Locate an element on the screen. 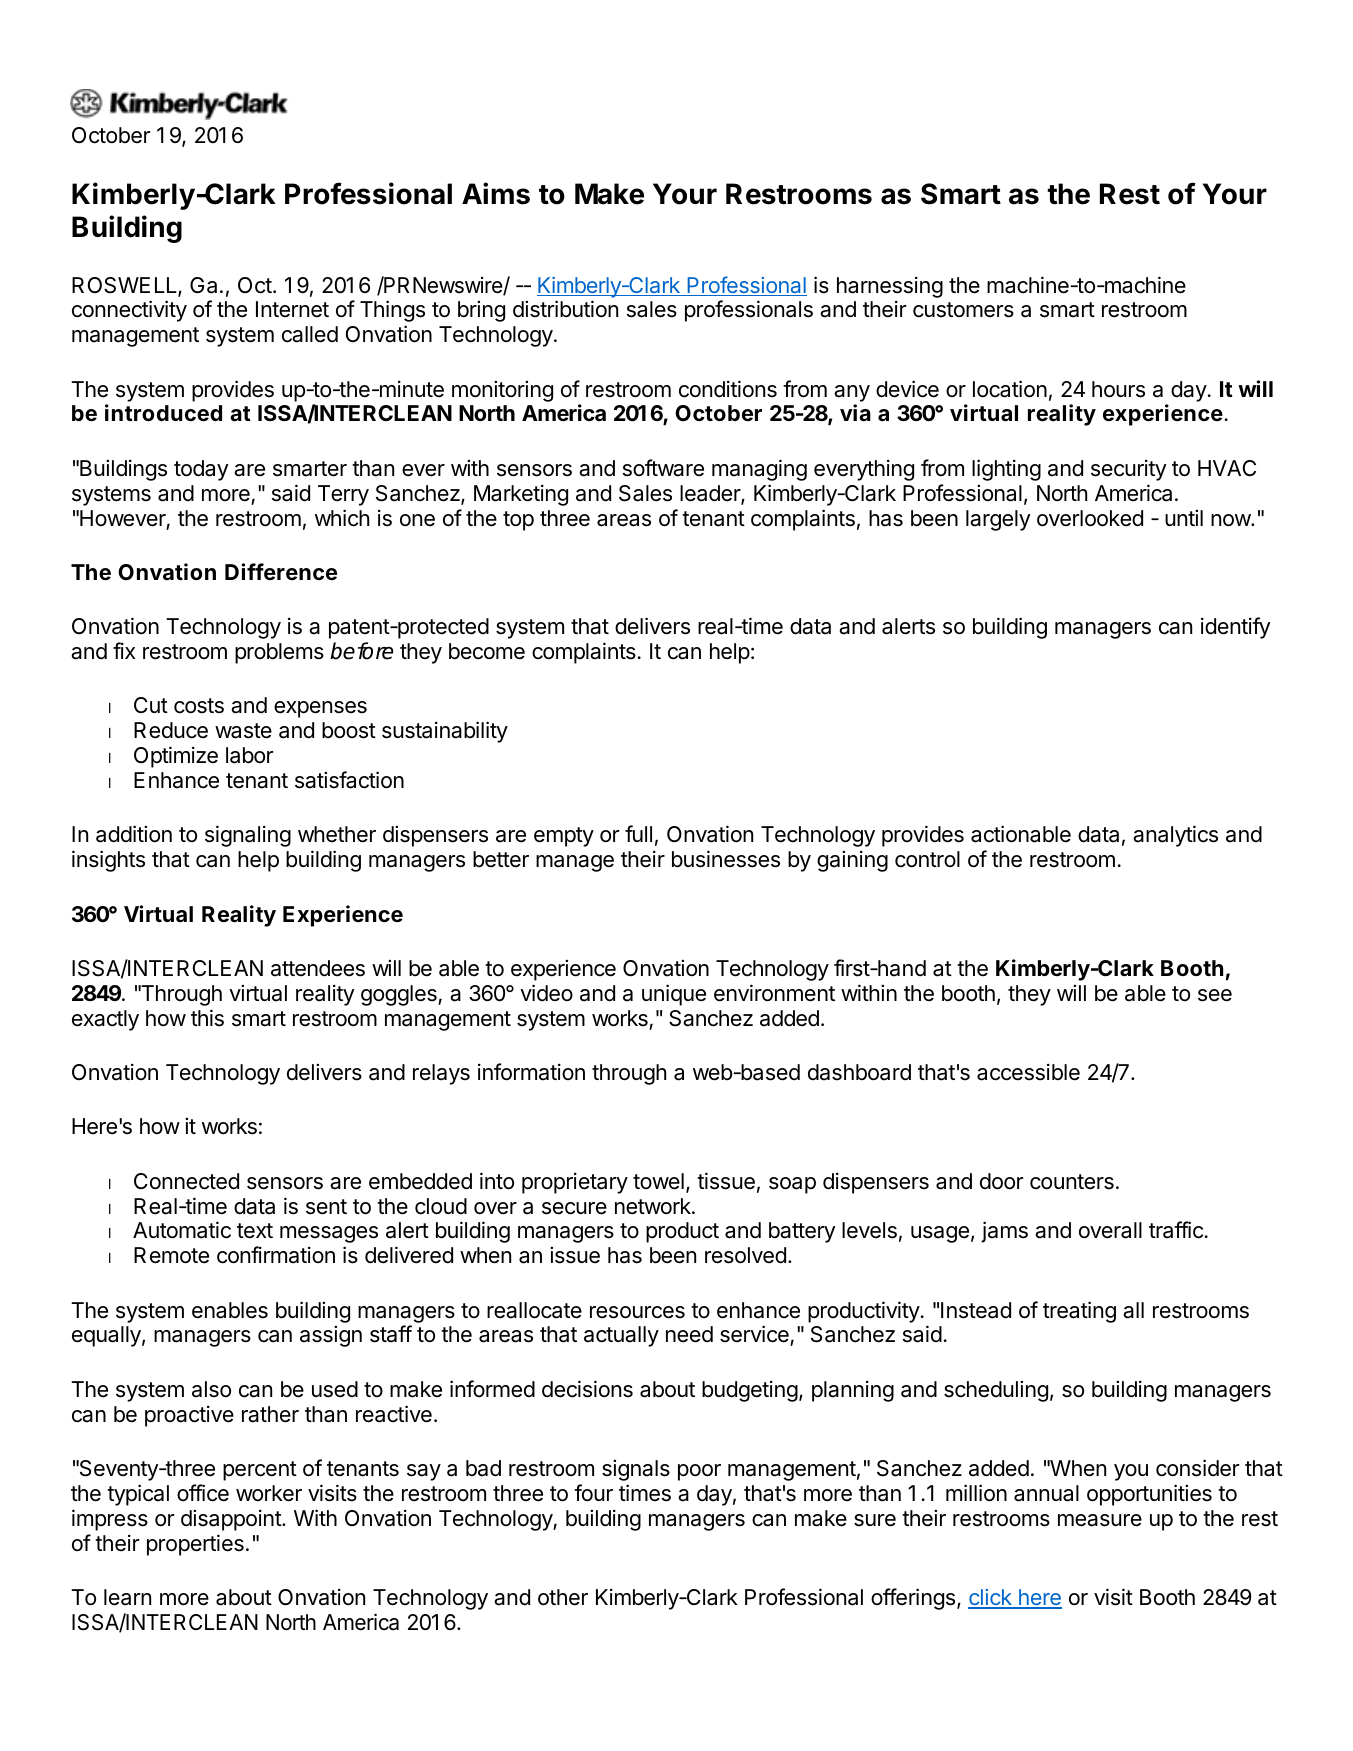 The image size is (1353, 1751). businesses is located at coordinates (726, 859).
